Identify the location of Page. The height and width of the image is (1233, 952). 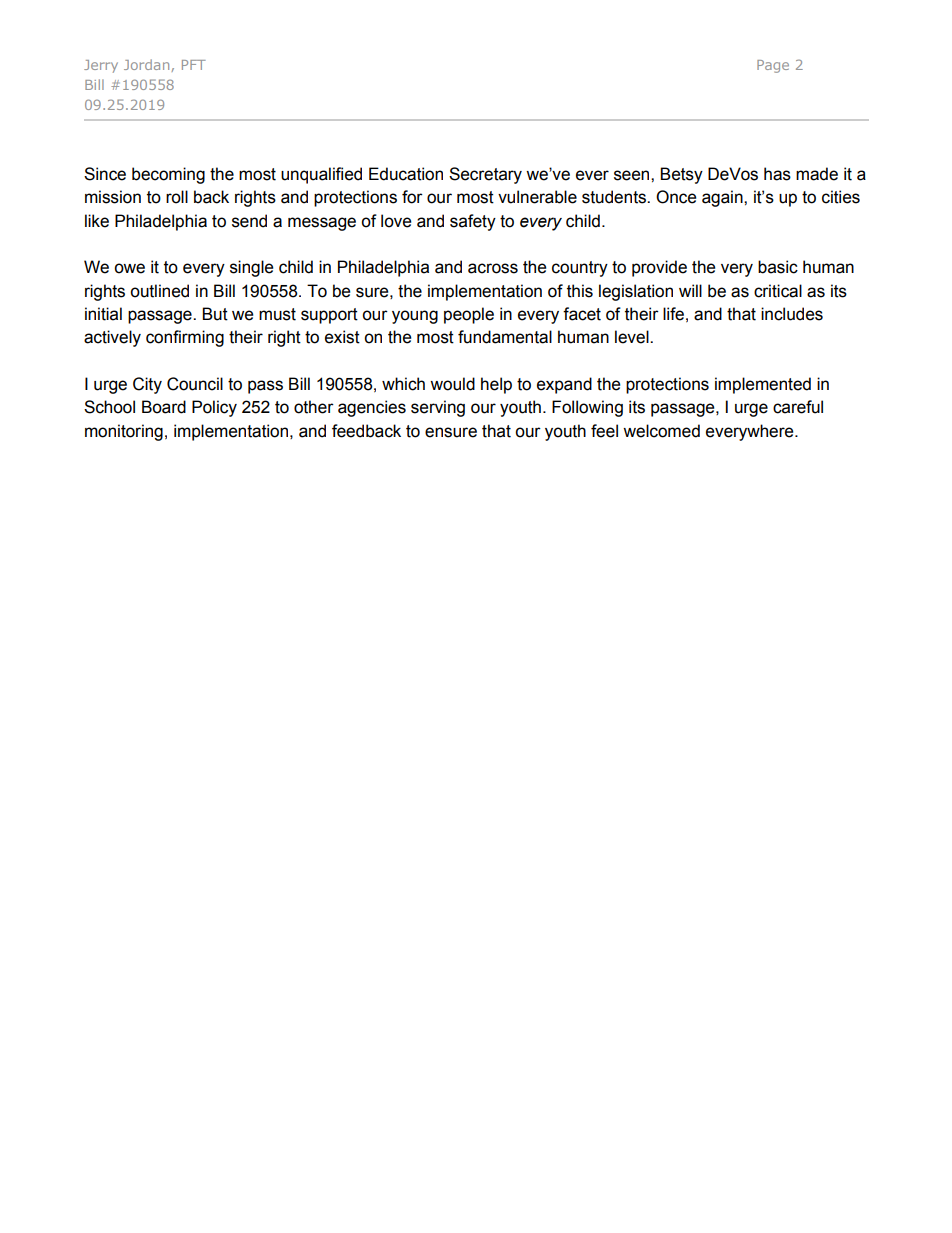
(773, 66).
